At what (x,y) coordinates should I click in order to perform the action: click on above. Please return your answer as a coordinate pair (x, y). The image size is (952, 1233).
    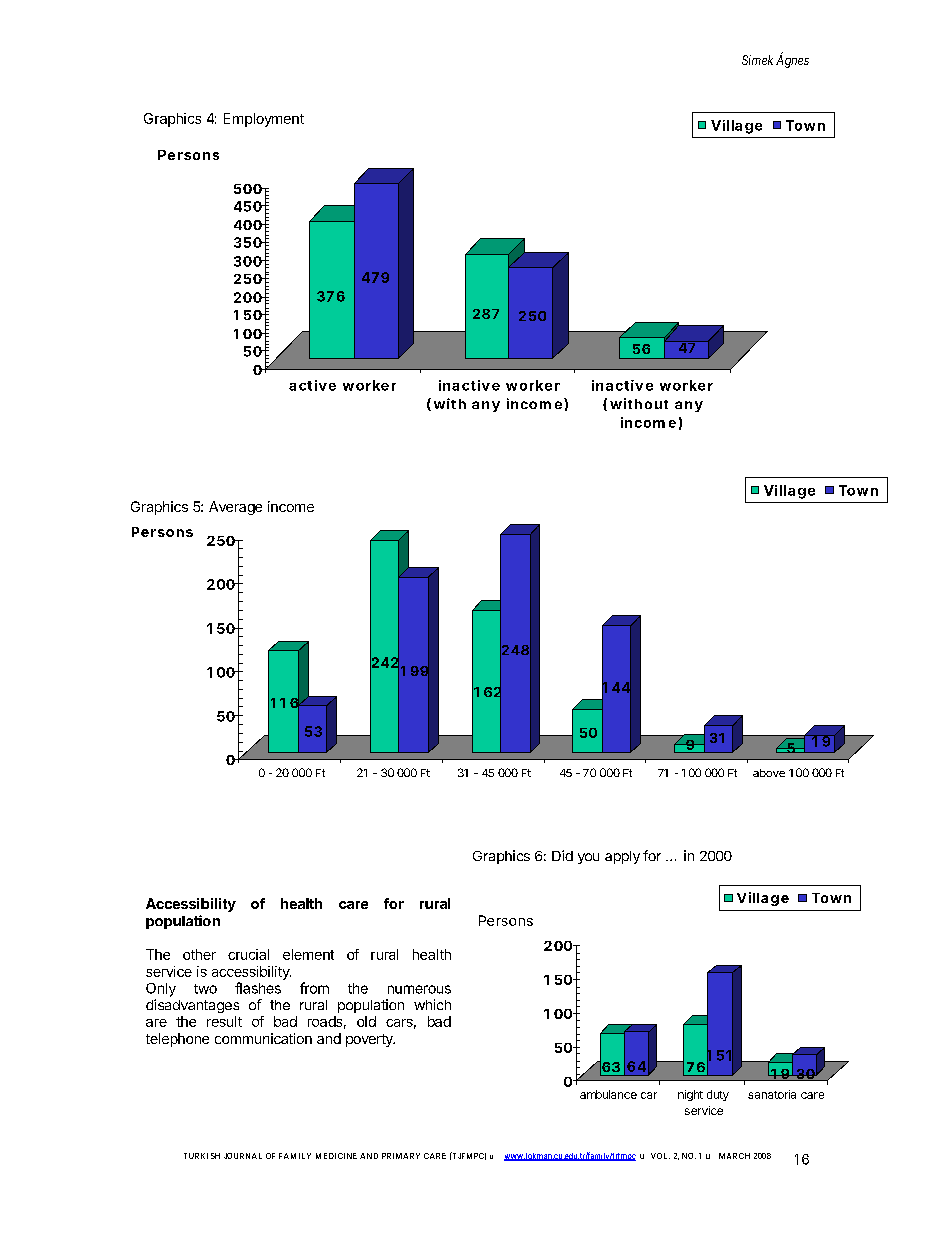
    Looking at the image, I should click on (769, 773).
